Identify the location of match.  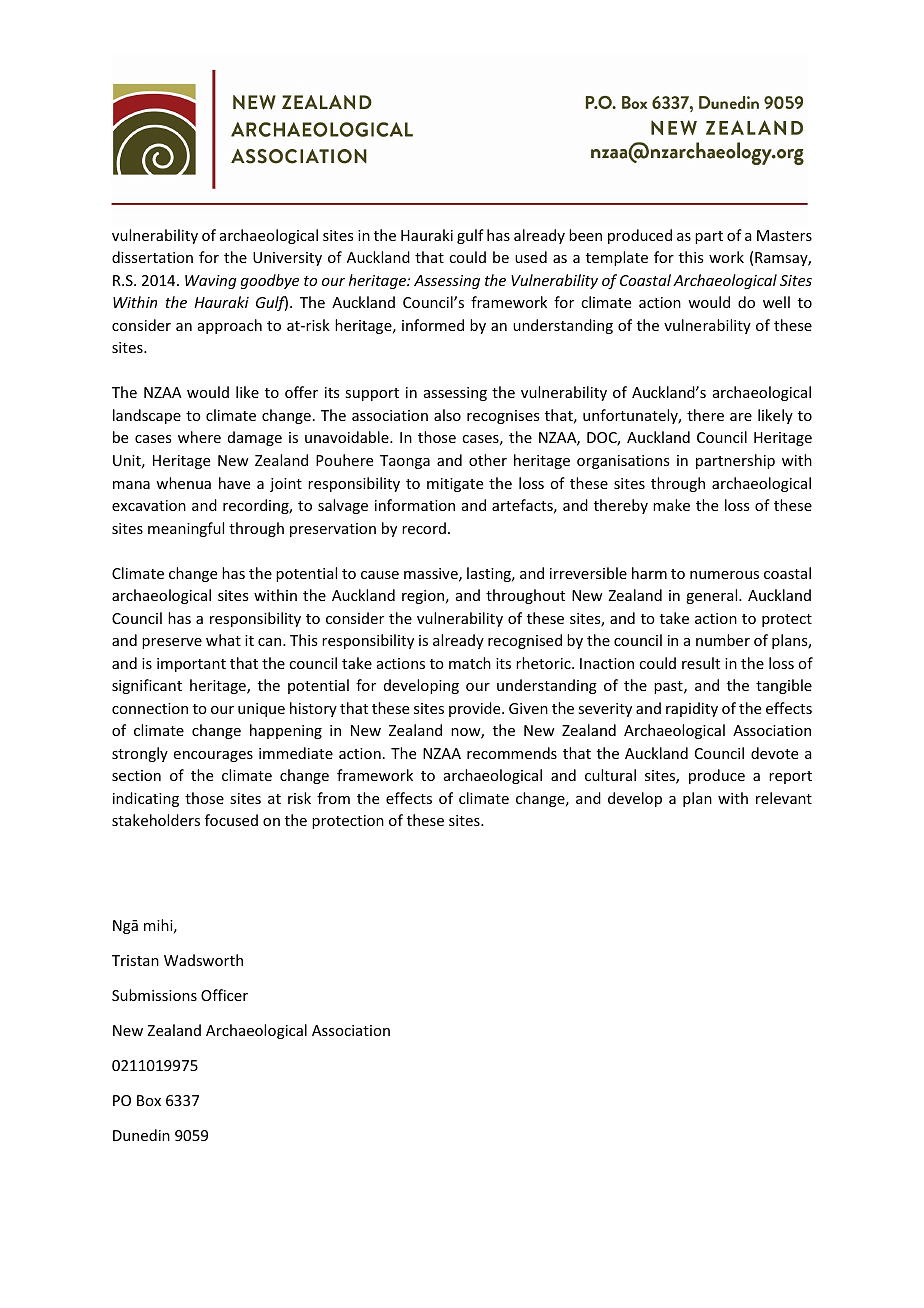
(470, 663).
